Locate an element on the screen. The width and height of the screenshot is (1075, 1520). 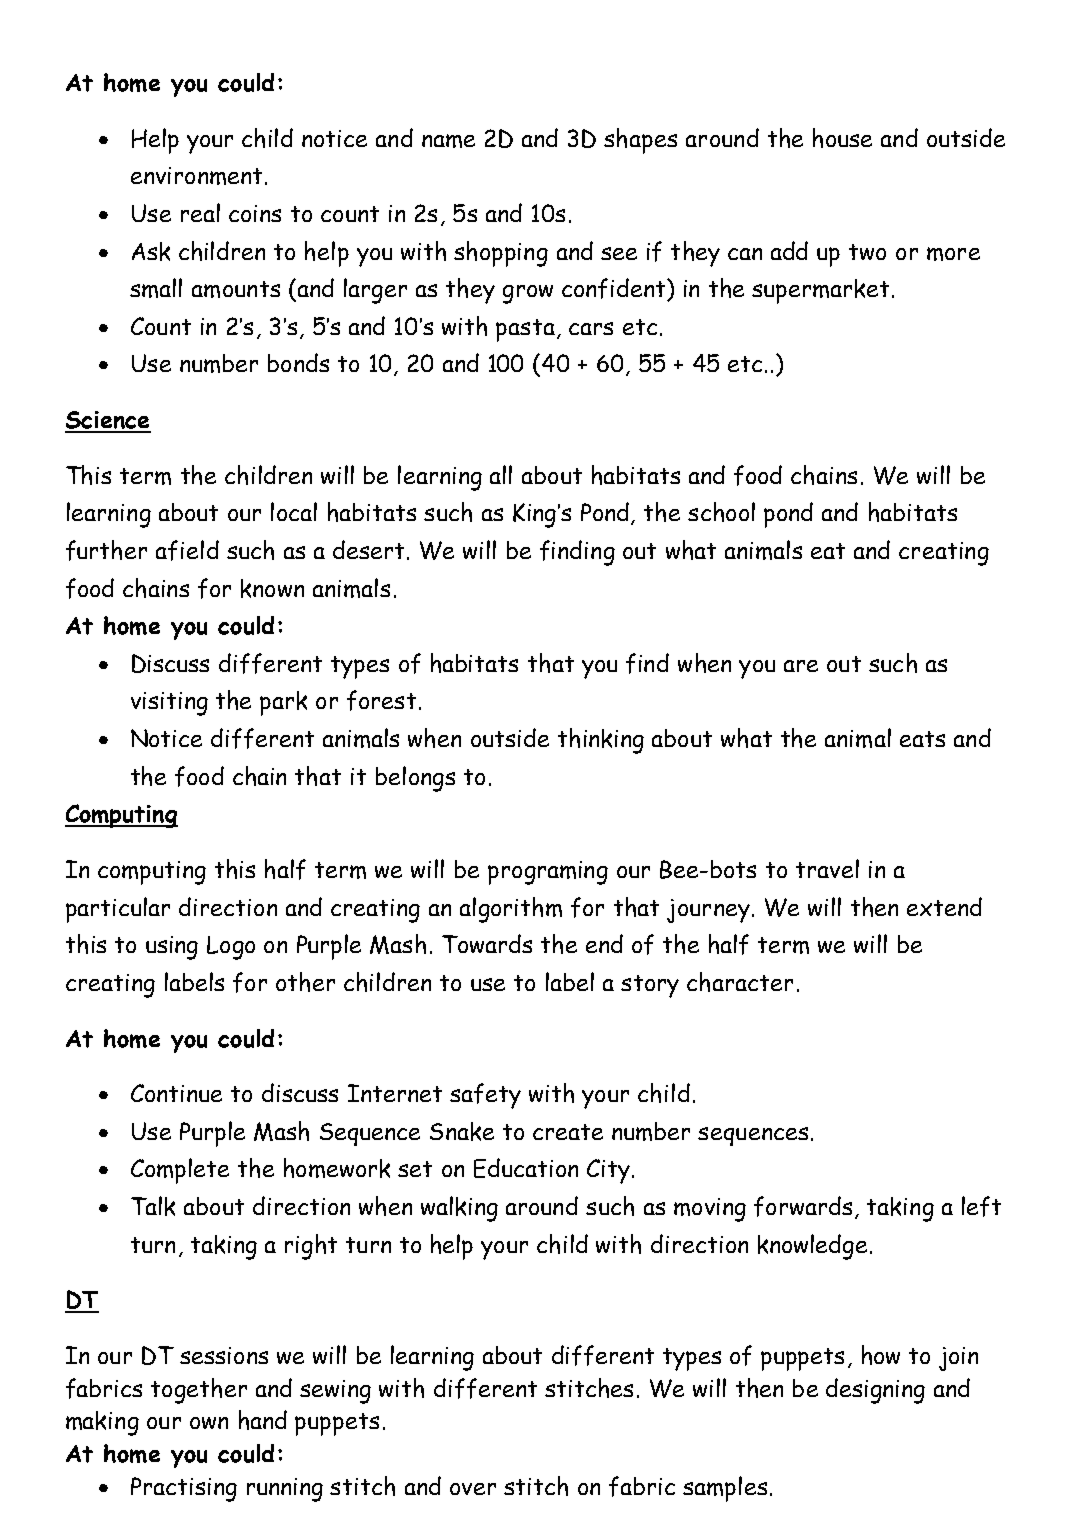
travel is located at coordinates (827, 868).
